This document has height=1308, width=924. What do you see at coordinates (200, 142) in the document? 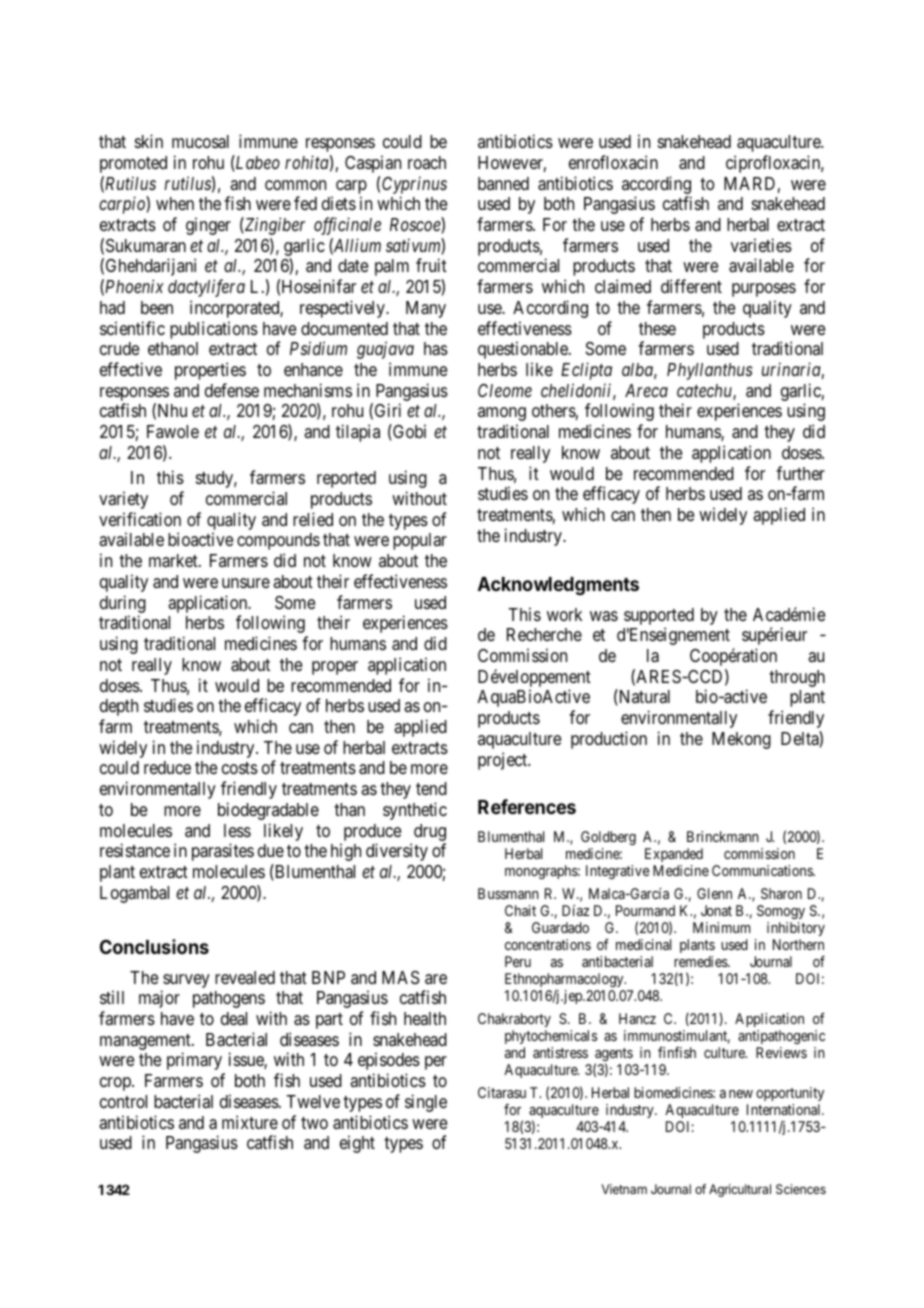
I see `mucosal` at bounding box center [200, 142].
